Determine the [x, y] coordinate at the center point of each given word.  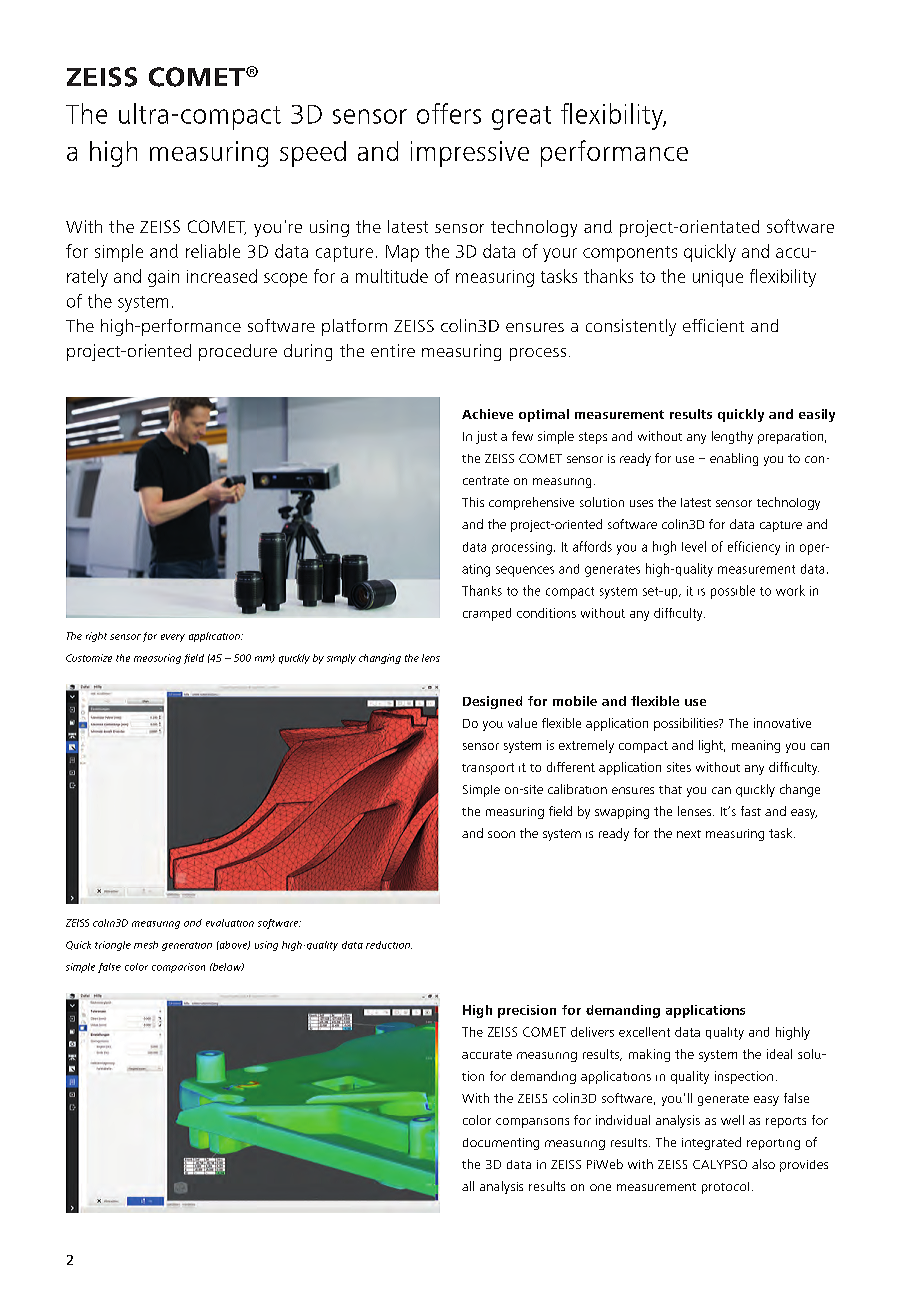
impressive [470, 154]
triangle [113, 946]
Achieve [487, 414]
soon [501, 834]
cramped [487, 614]
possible [733, 592]
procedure [238, 352]
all [468, 1186]
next [689, 834]
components [630, 254]
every [173, 638]
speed [313, 154]
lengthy [732, 437]
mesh [146, 945]
